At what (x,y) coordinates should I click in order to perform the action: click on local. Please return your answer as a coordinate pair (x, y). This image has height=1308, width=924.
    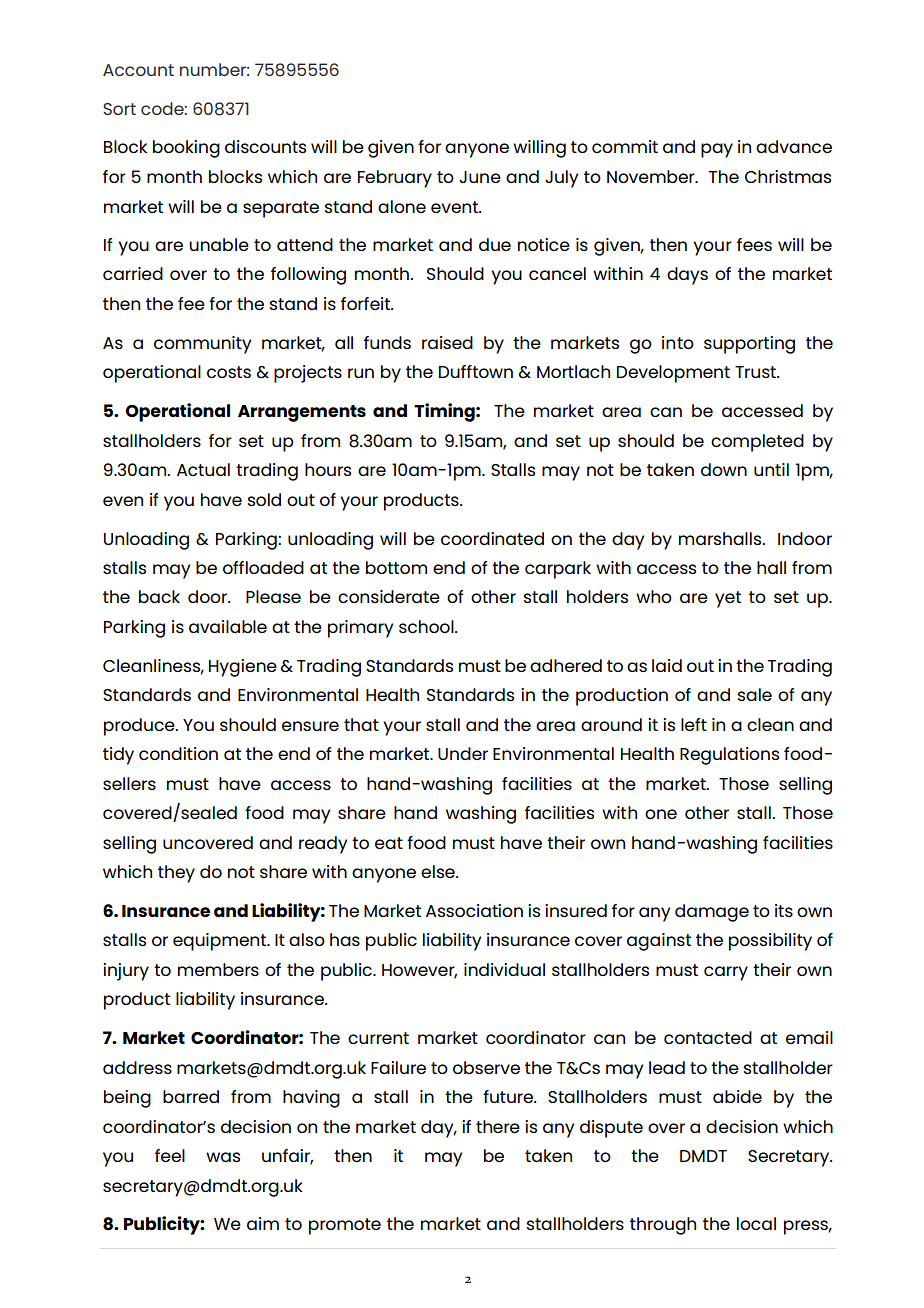
    Looking at the image, I should click on (756, 1223).
